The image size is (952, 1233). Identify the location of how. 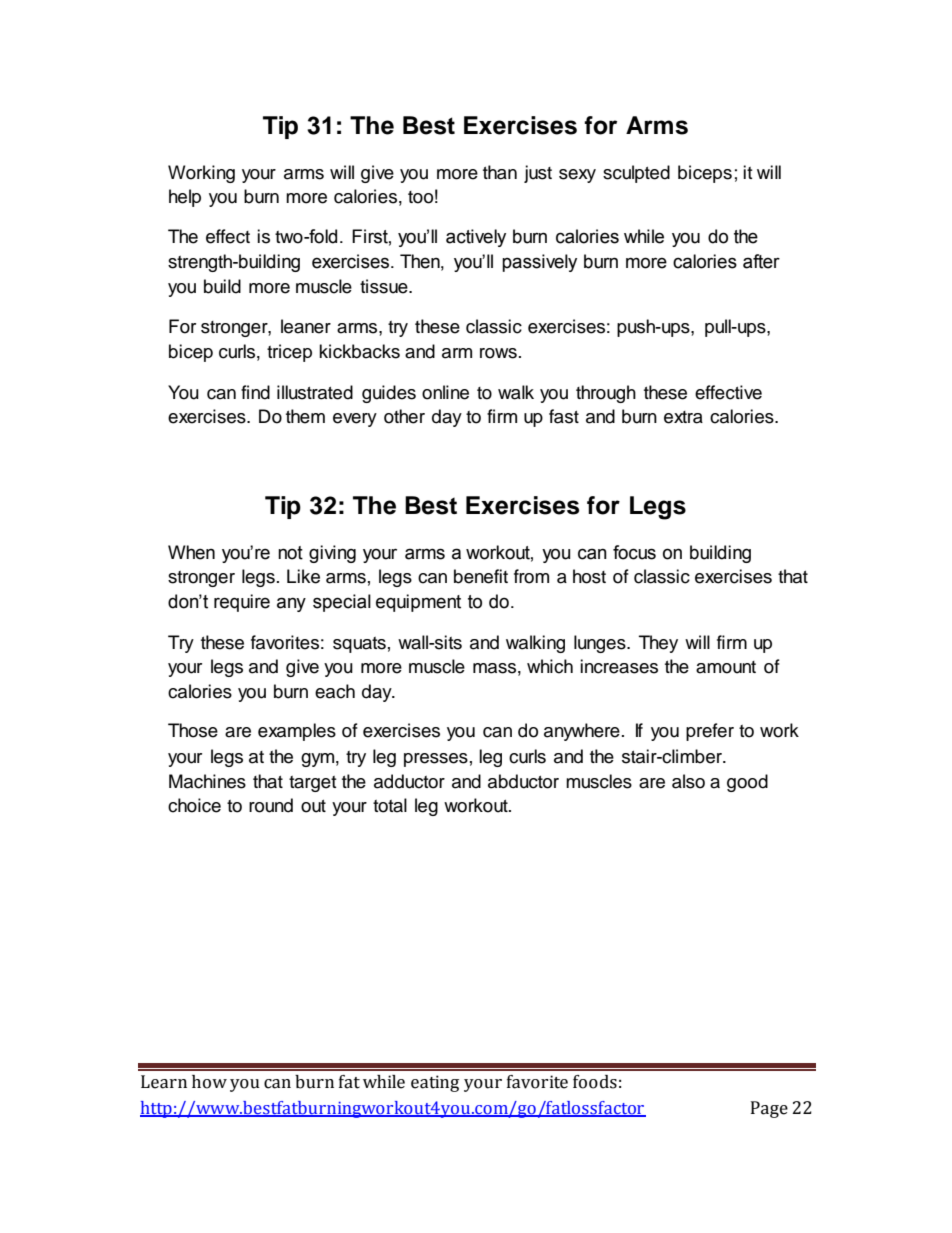
(209, 1082).
